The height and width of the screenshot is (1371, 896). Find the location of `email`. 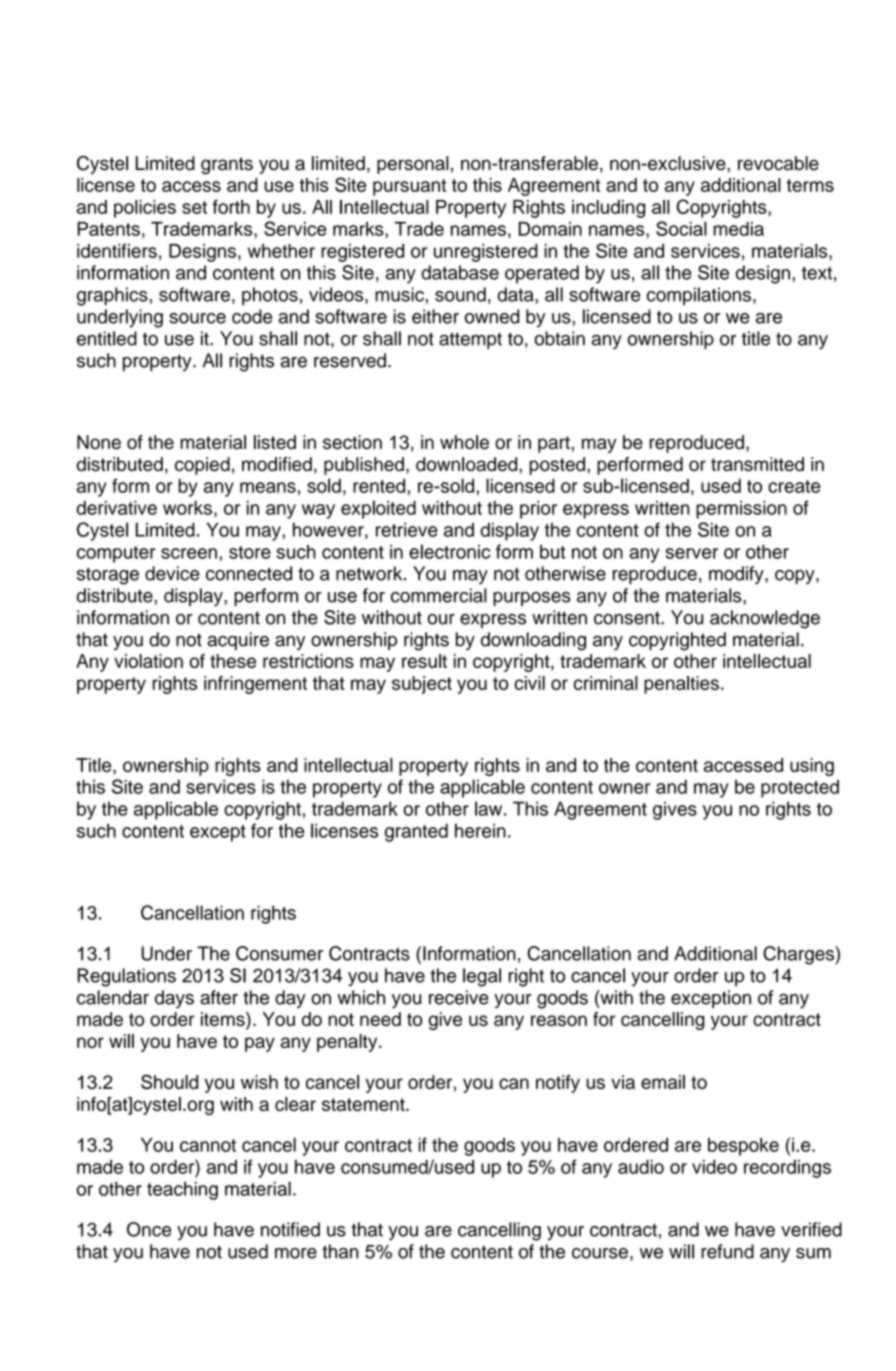

email is located at coordinates (663, 1082).
